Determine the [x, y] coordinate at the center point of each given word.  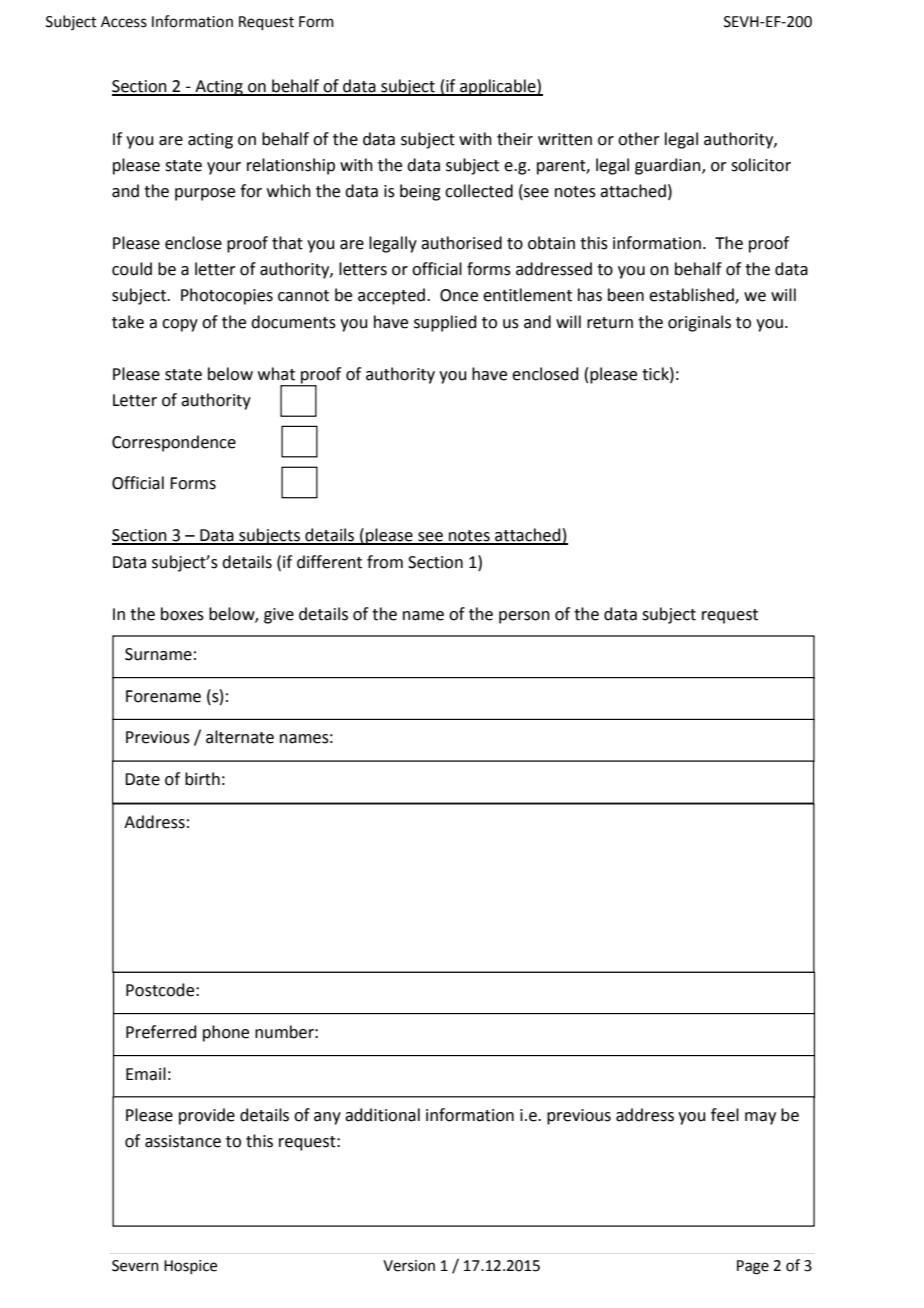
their [515, 139]
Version [409, 1266]
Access [124, 22]
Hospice [190, 1267]
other [639, 139]
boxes [182, 614]
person [524, 617]
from [385, 562]
